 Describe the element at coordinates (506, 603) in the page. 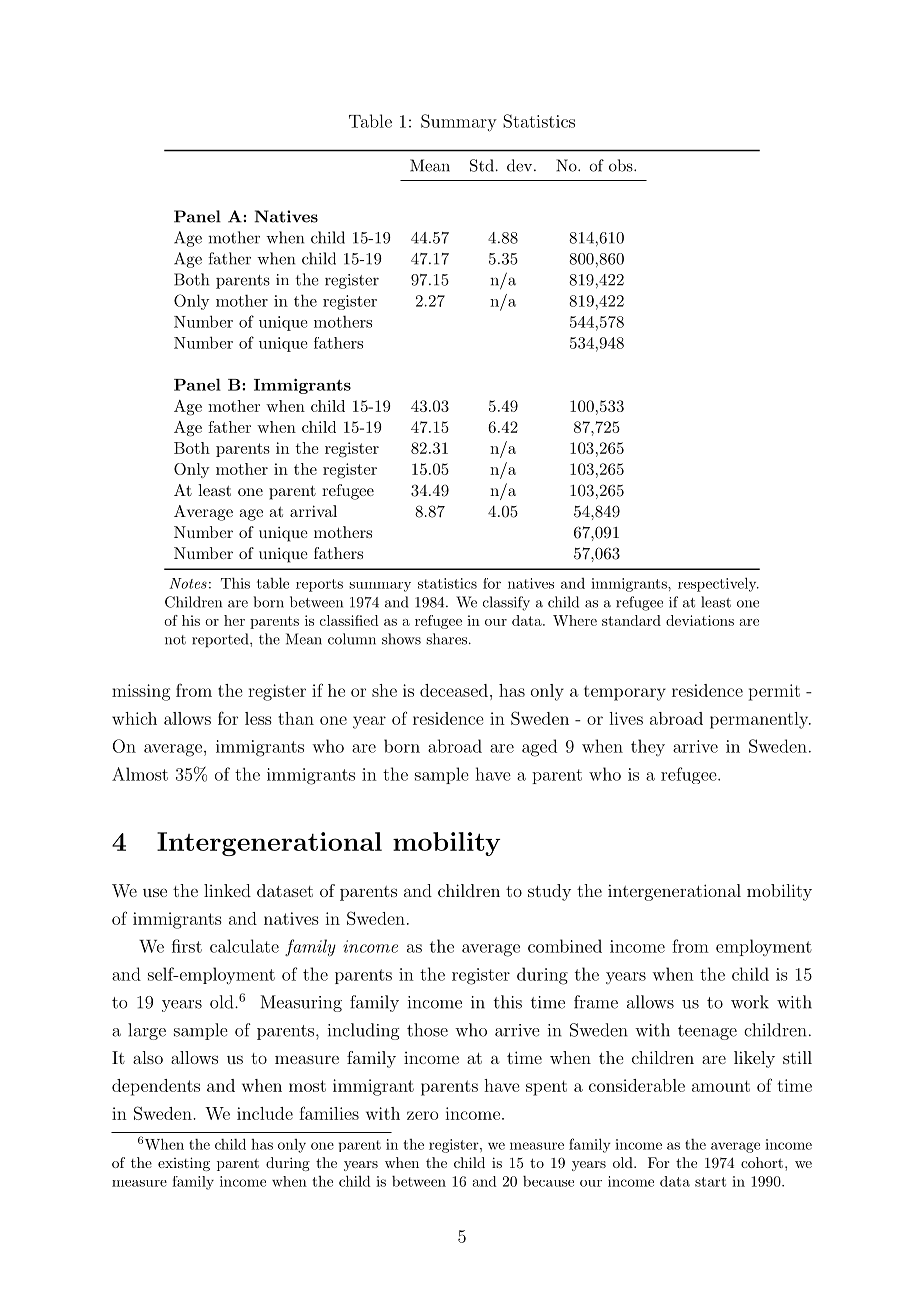

I see `classify` at that location.
